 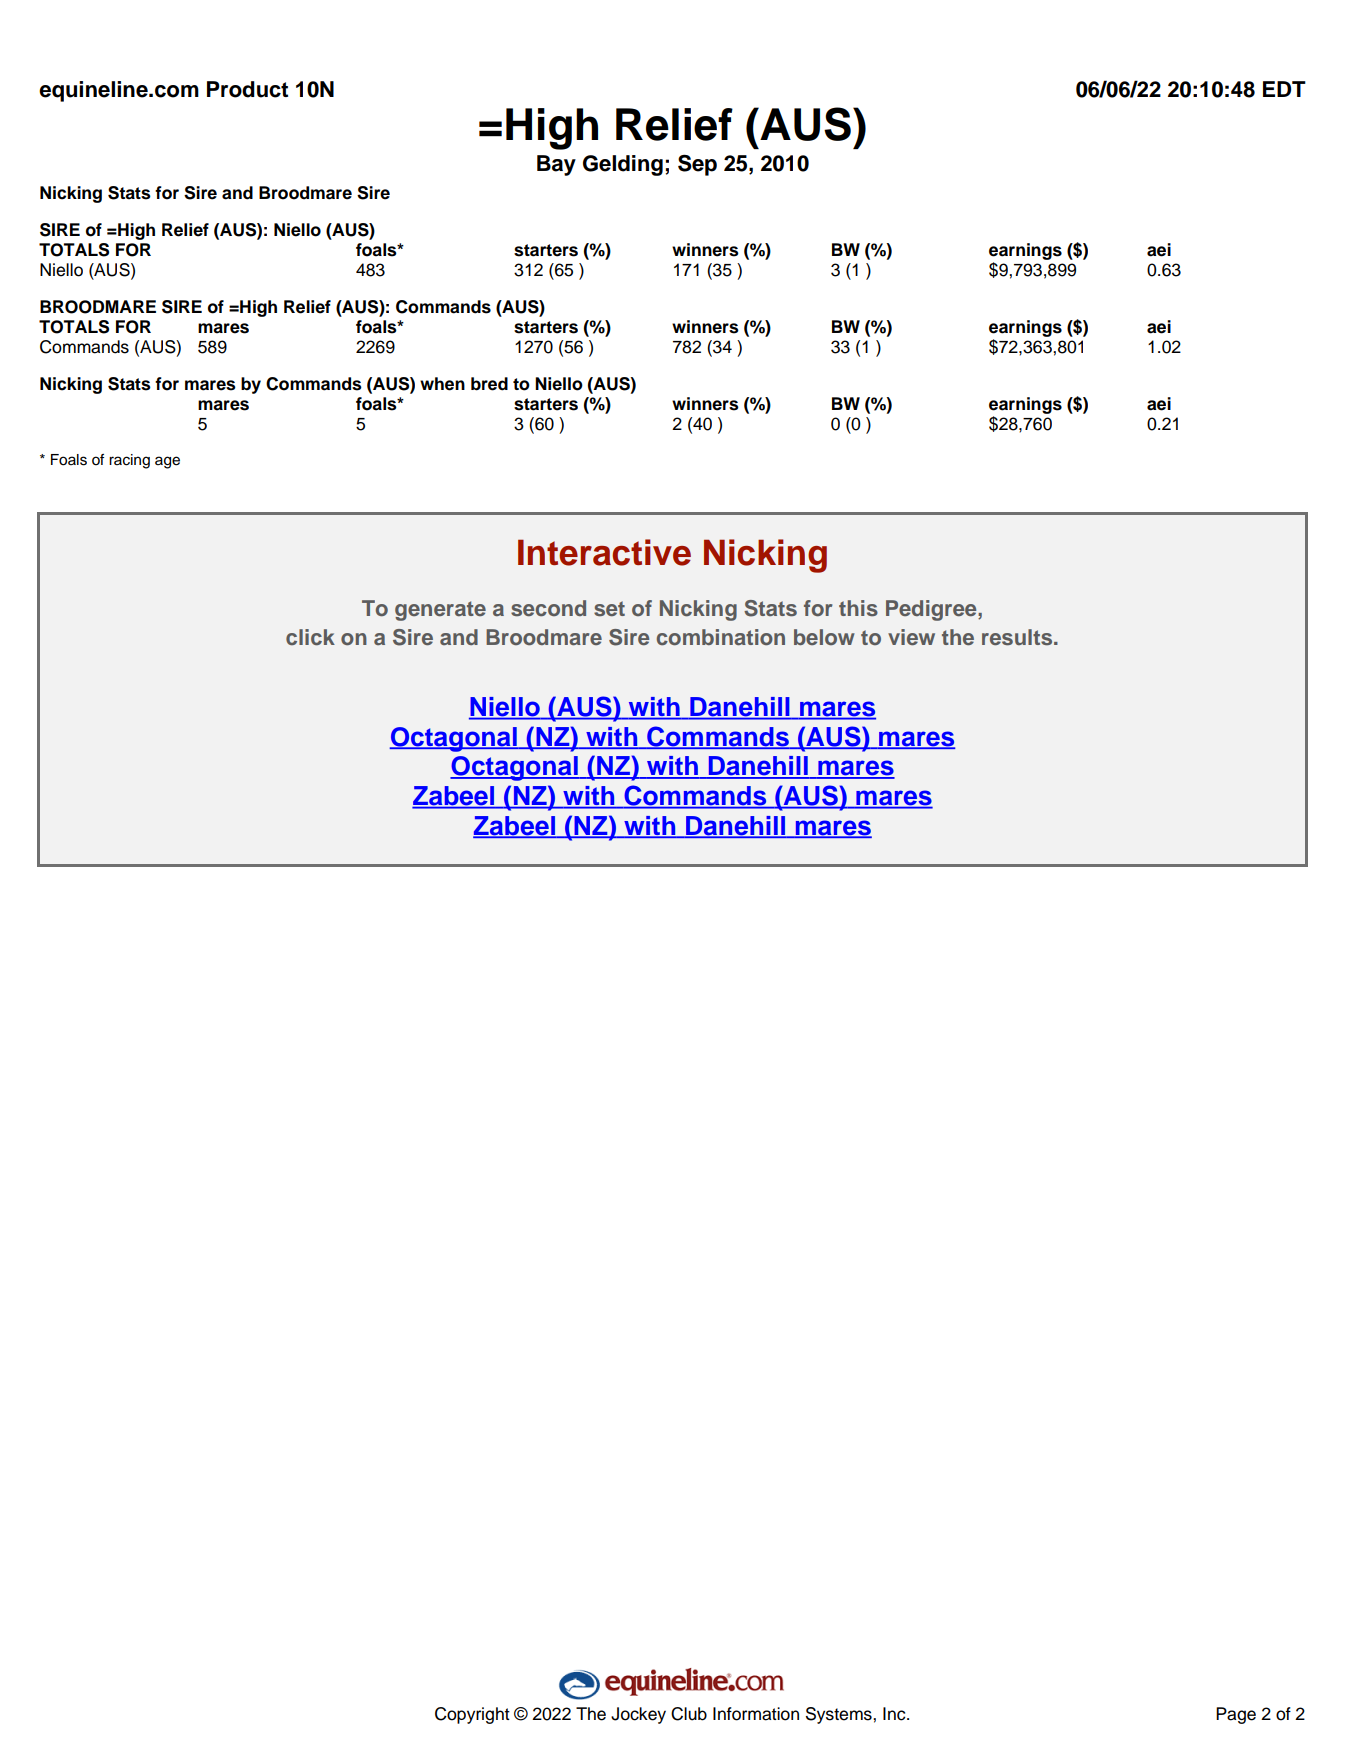 I want to click on combination, so click(x=721, y=637).
